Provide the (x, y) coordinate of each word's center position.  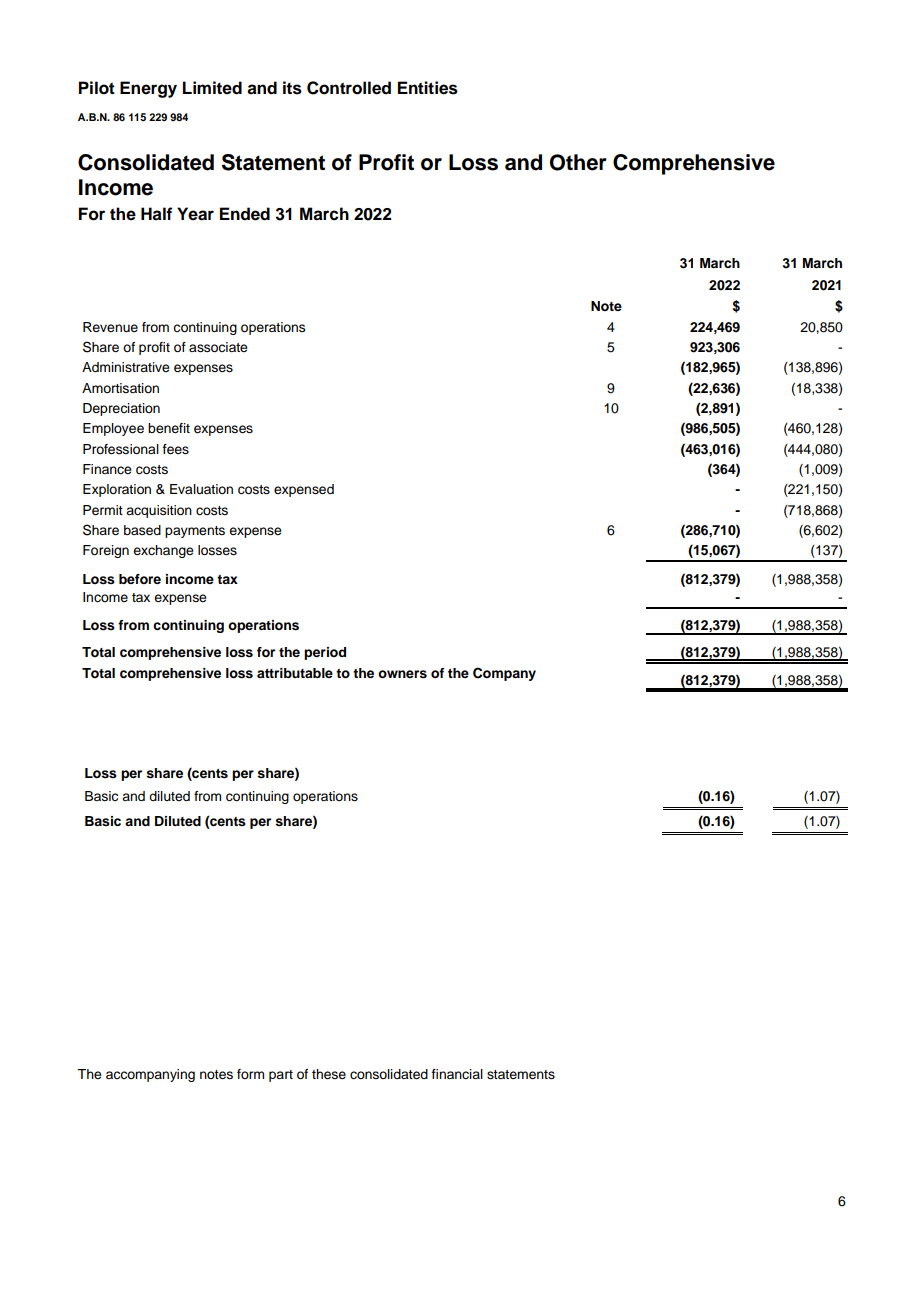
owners (402, 674)
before (140, 579)
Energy (148, 89)
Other (578, 162)
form (250, 1074)
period (325, 653)
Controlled (349, 88)
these (329, 1074)
